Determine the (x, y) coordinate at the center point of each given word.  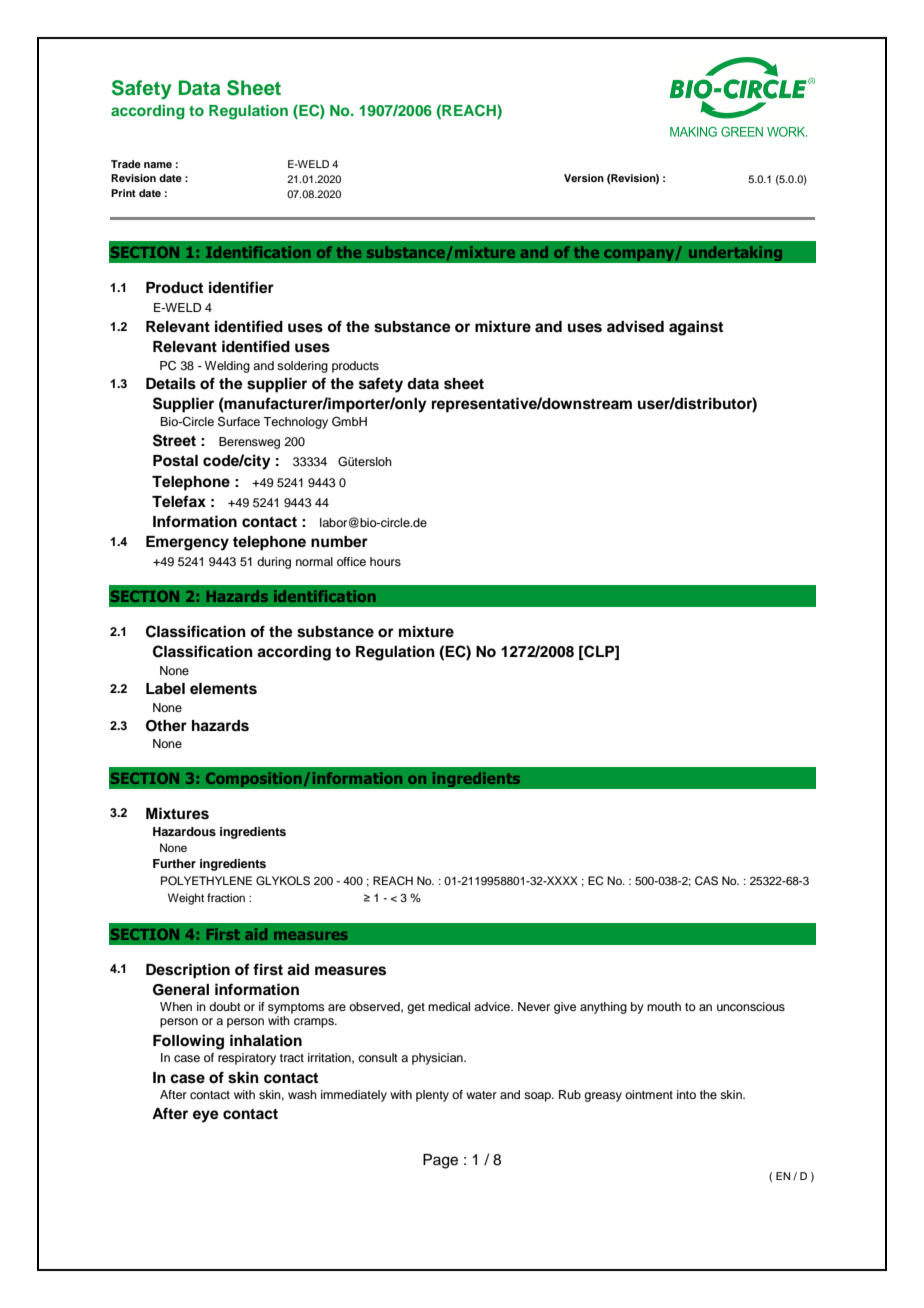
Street (174, 440)
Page (440, 1161)
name (158, 165)
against (696, 328)
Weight (186, 899)
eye (206, 1116)
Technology (295, 423)
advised (635, 326)
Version (584, 178)
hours (385, 561)
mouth (664, 1006)
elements (223, 689)
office (351, 561)
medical (449, 1006)
